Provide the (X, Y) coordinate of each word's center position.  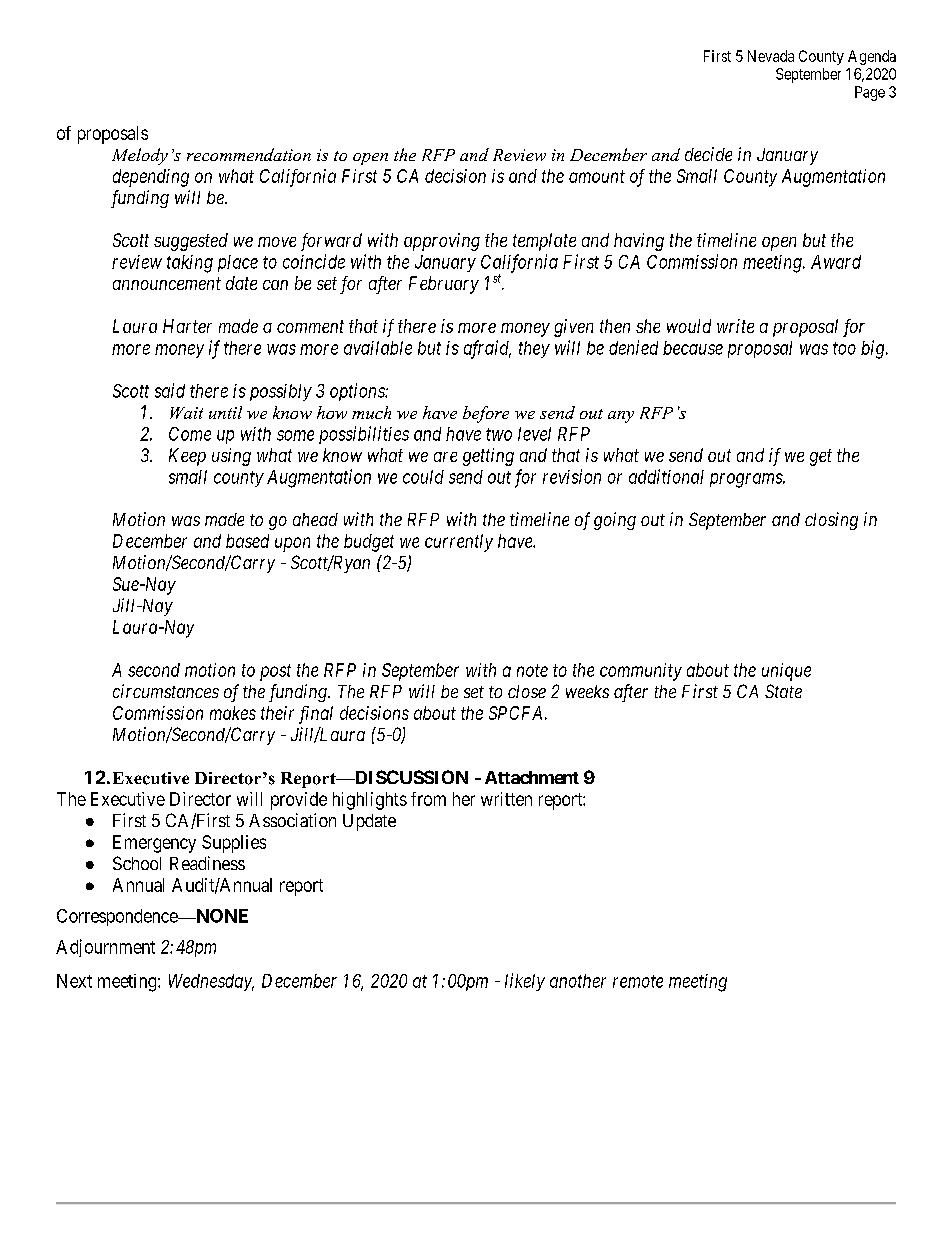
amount (597, 176)
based (247, 541)
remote (638, 981)
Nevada (771, 56)
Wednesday (211, 982)
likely (525, 982)
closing (831, 521)
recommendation (249, 154)
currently (459, 543)
